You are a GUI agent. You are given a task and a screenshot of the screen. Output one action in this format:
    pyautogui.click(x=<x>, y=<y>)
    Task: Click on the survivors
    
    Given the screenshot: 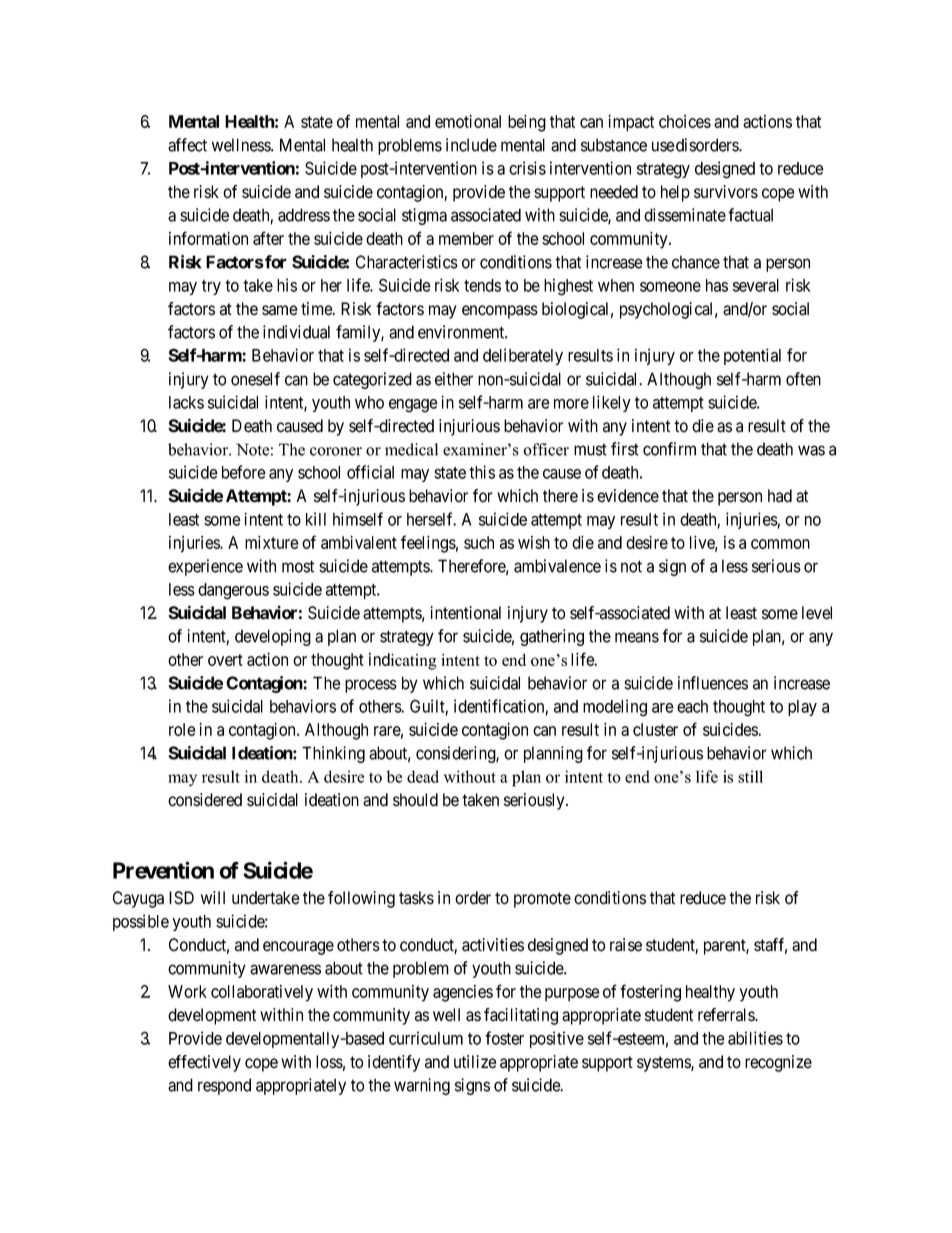 What is the action you would take?
    pyautogui.click(x=726, y=192)
